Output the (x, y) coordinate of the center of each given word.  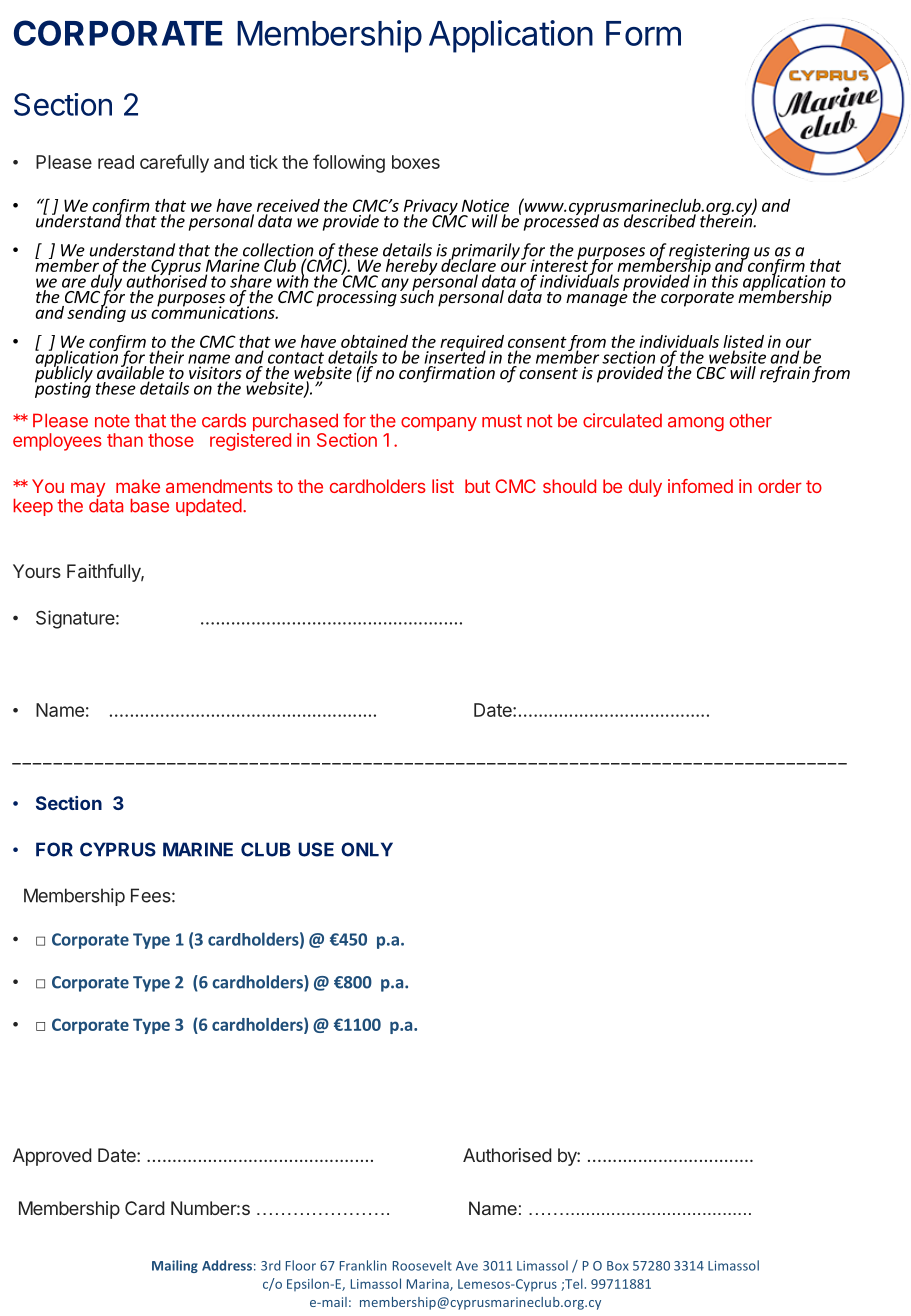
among (696, 424)
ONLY (367, 849)
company (439, 424)
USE (316, 849)
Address (227, 1265)
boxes (416, 162)
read (116, 162)
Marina (429, 1285)
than (125, 440)
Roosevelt (422, 1265)
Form (643, 33)
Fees (151, 895)
